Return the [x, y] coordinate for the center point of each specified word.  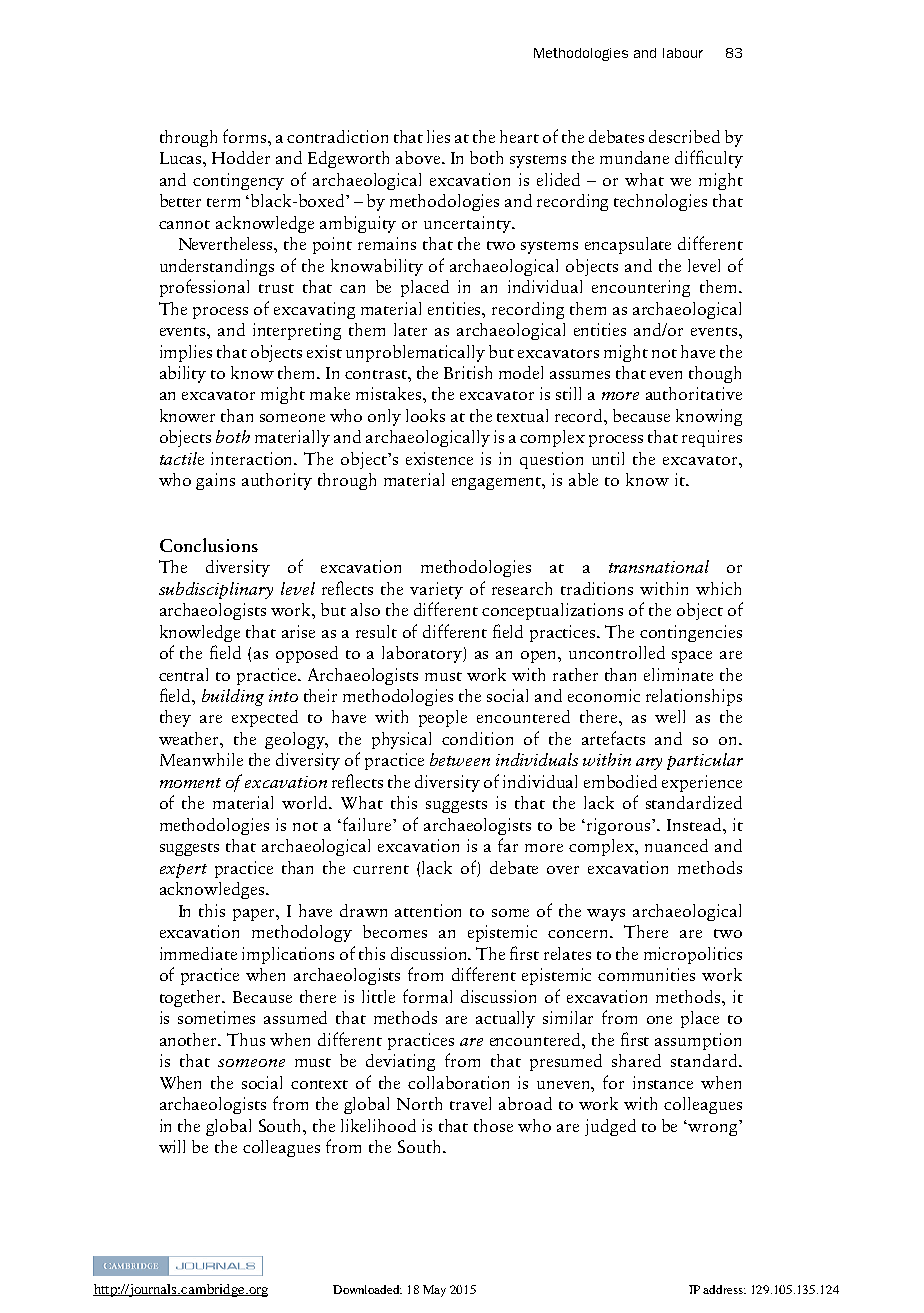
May [434, 1291]
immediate [198, 953]
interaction [253, 458]
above [419, 157]
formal [427, 996]
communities [646, 974]
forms [246, 136]
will [172, 1146]
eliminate [678, 674]
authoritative [694, 393]
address [724, 1289]
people [443, 718]
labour [683, 53]
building [233, 697]
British [468, 372]
